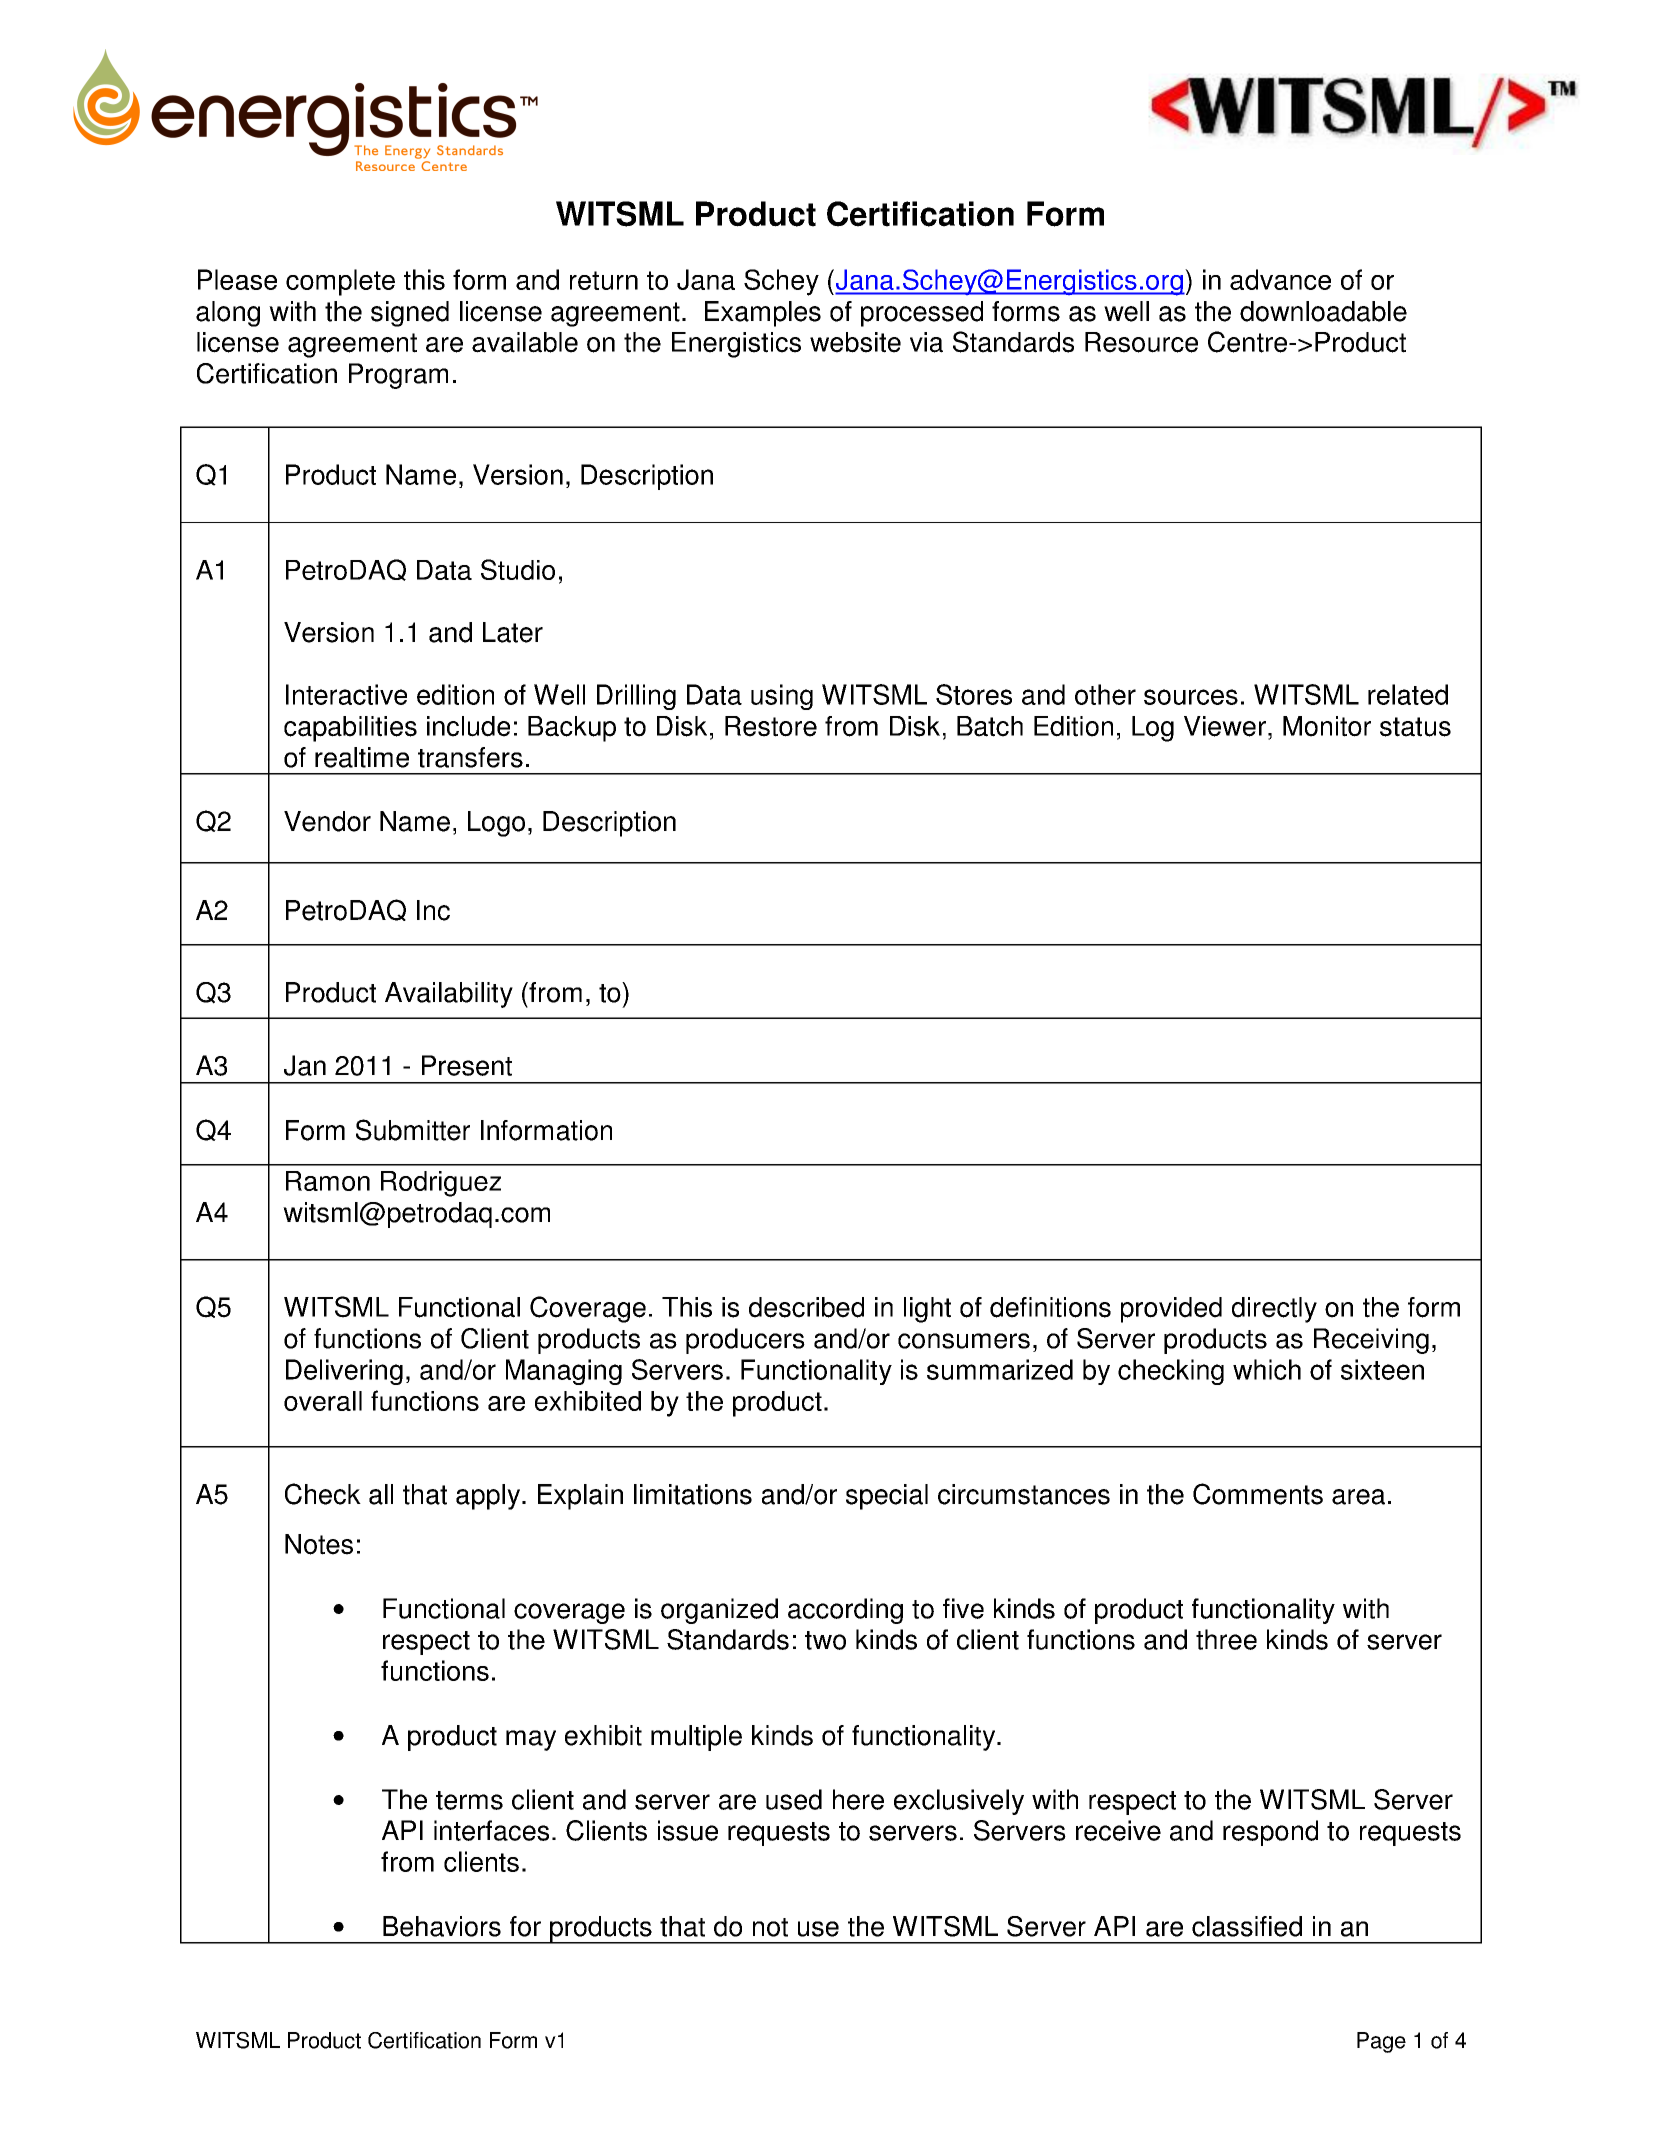  What do you see at coordinates (410, 314) in the screenshot?
I see `signed` at bounding box center [410, 314].
